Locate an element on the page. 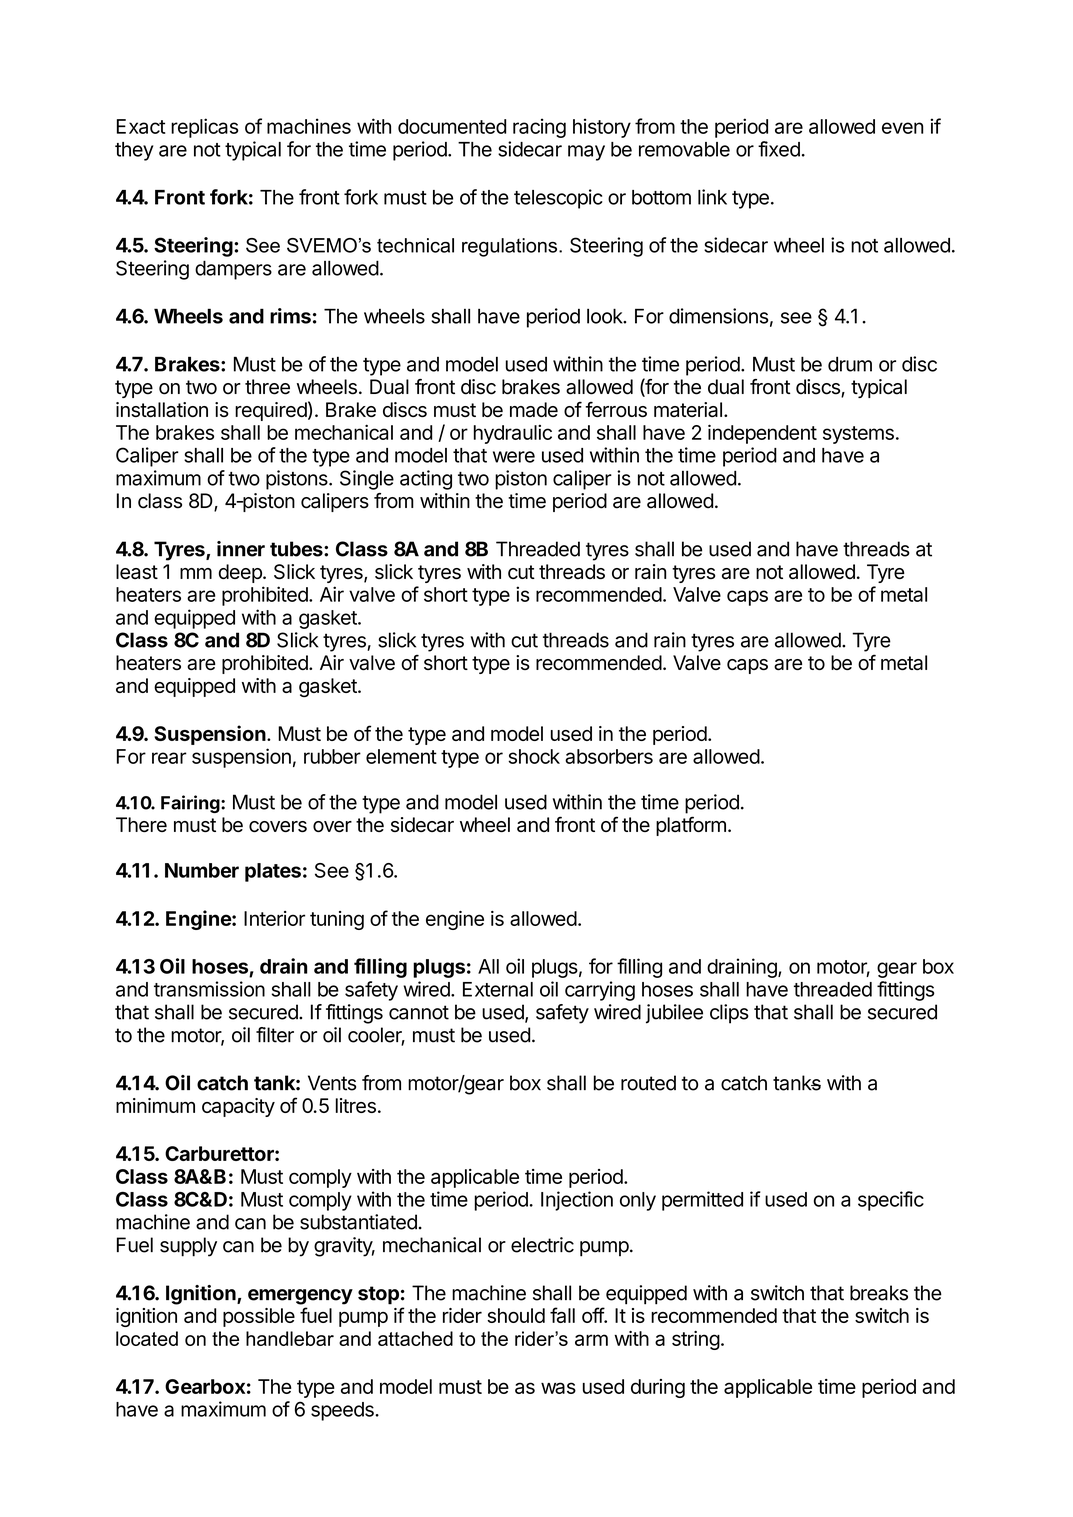 This page has width=1073, height=1517. absorbers is located at coordinates (609, 756).
